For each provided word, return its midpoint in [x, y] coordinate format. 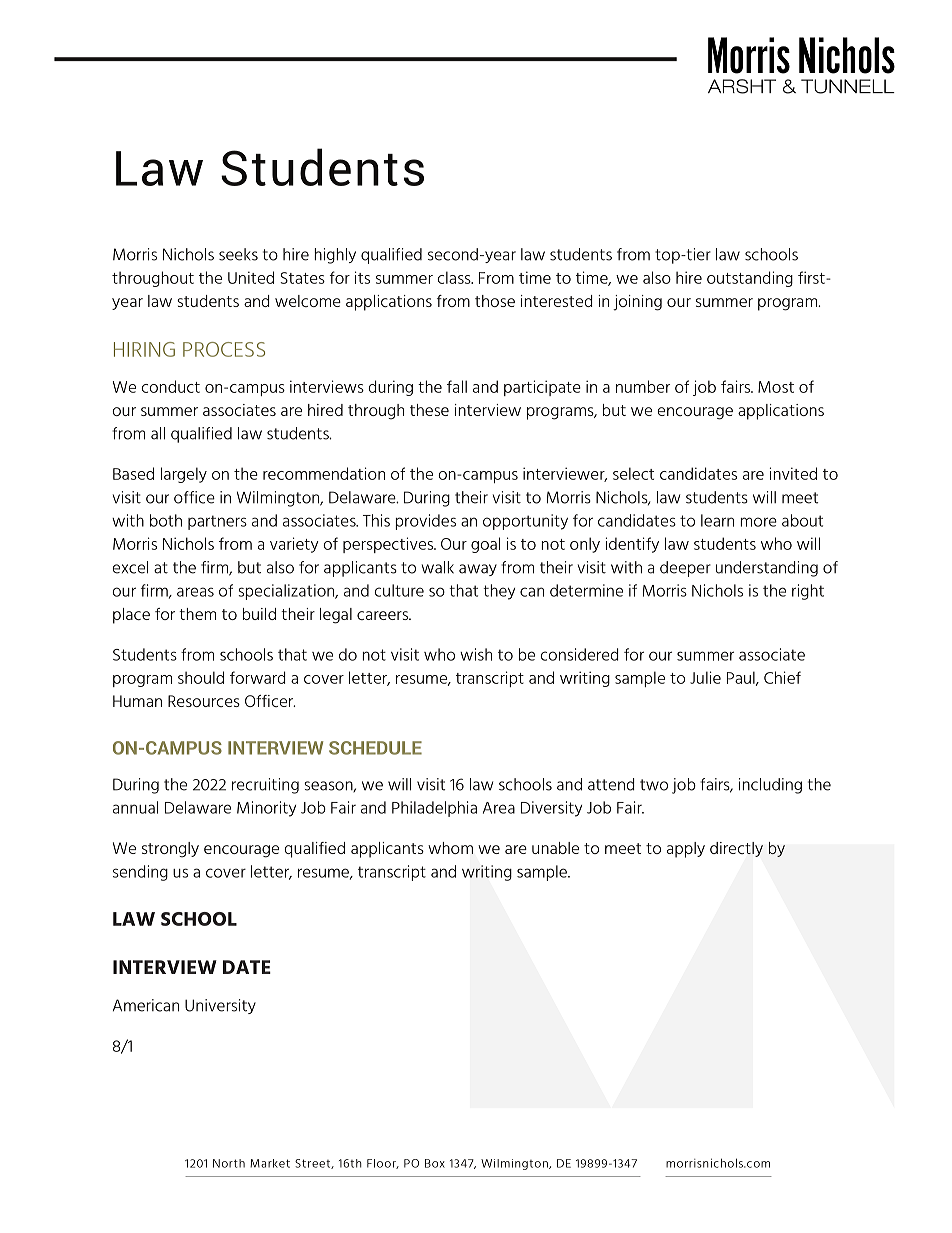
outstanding [750, 279]
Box [435, 1163]
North [229, 1163]
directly [736, 849]
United [251, 277]
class [455, 277]
